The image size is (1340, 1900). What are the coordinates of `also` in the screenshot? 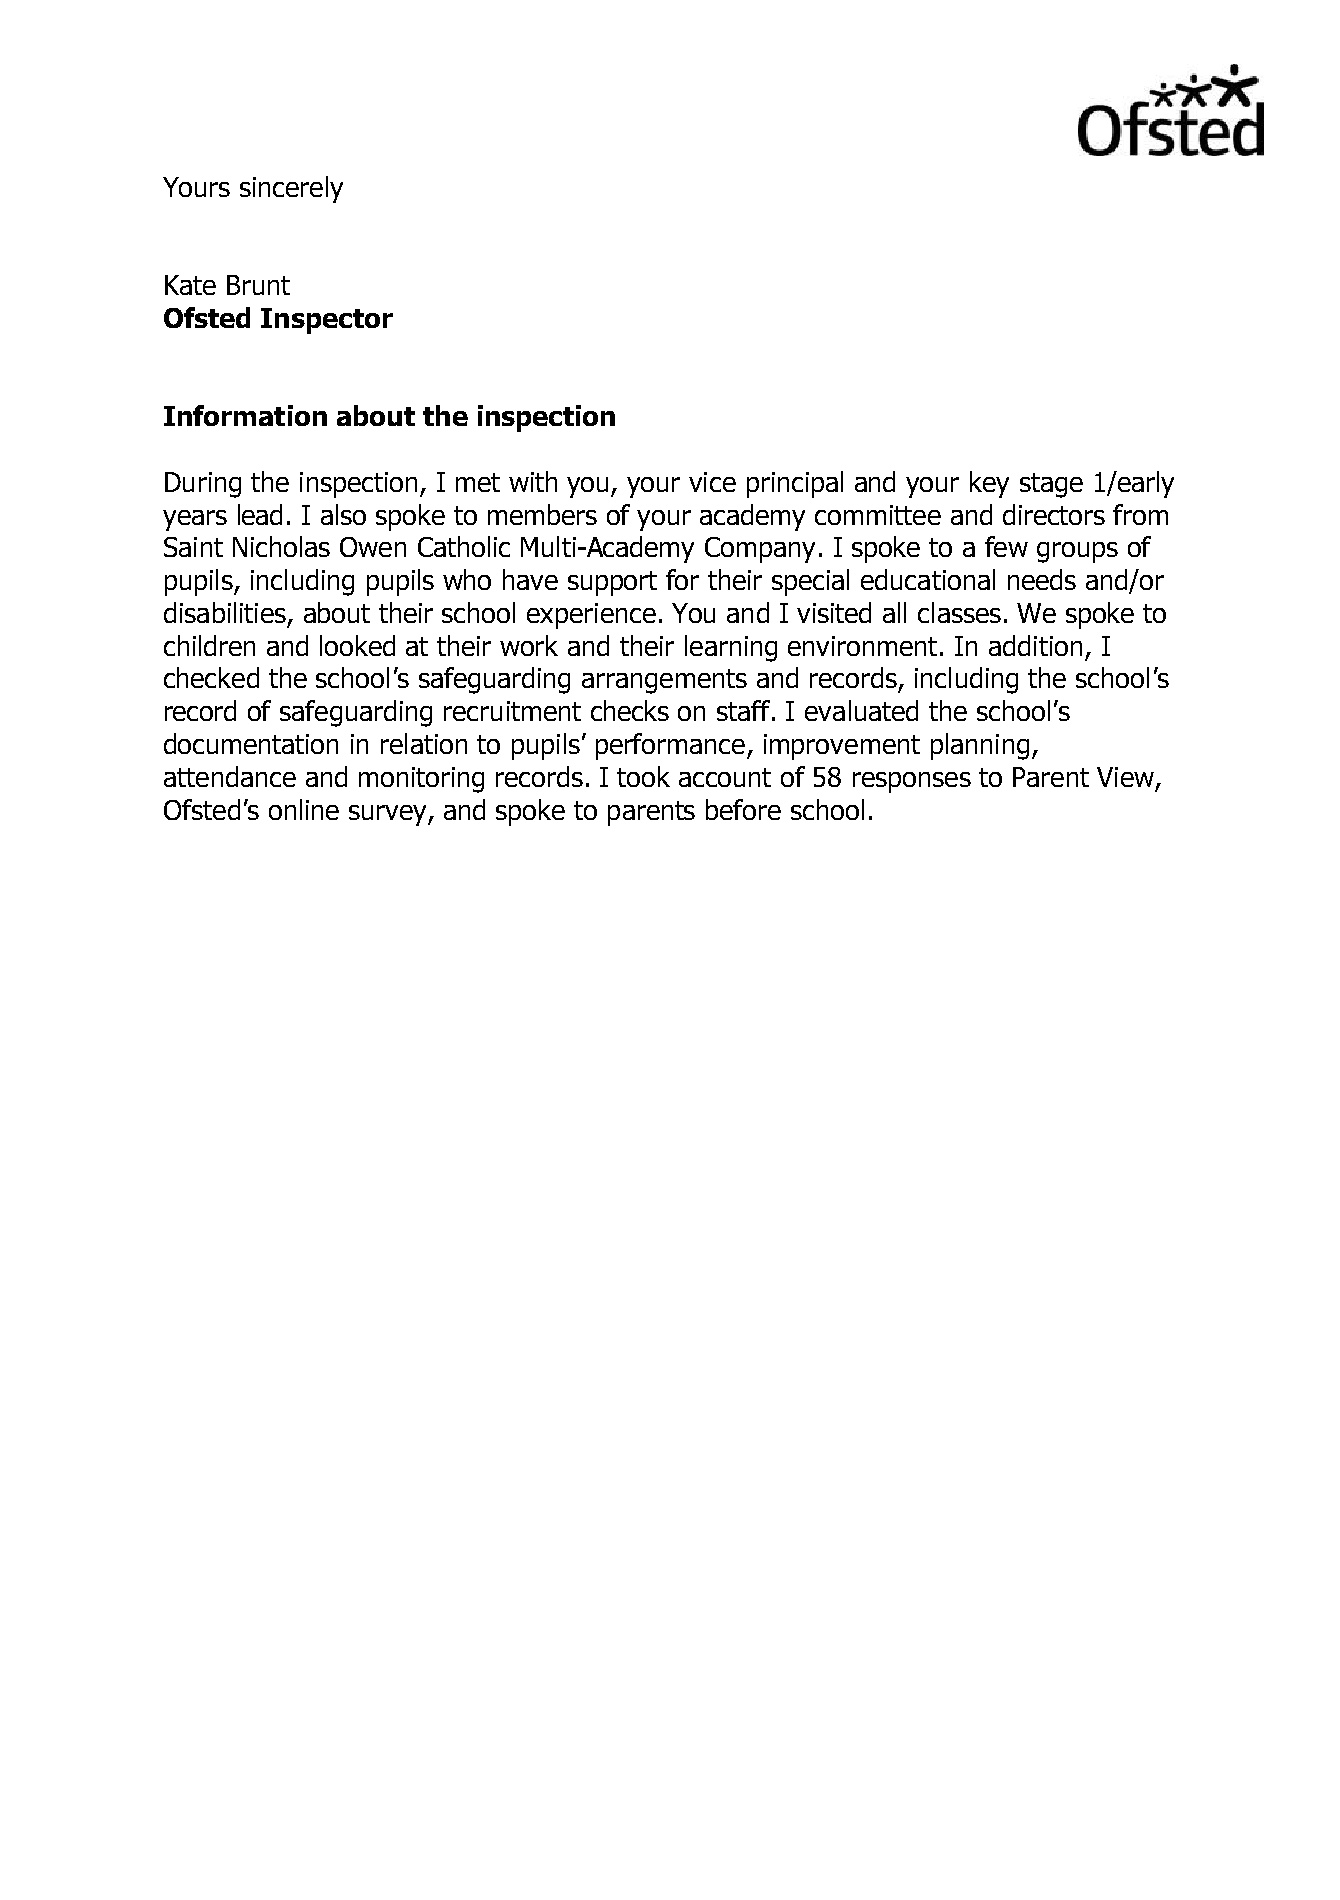 It's located at (343, 514).
